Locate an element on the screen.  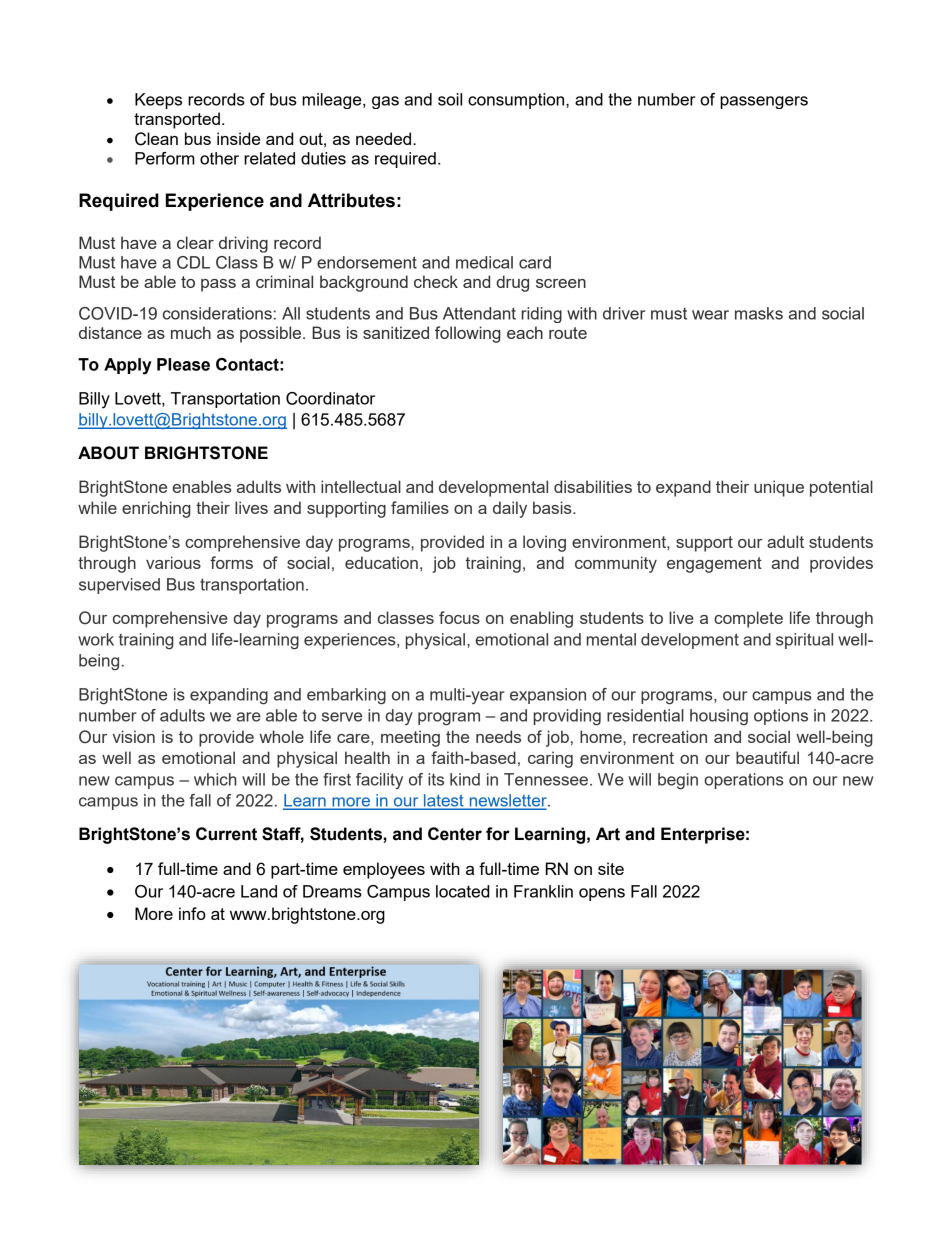
transported is located at coordinates (177, 120).
